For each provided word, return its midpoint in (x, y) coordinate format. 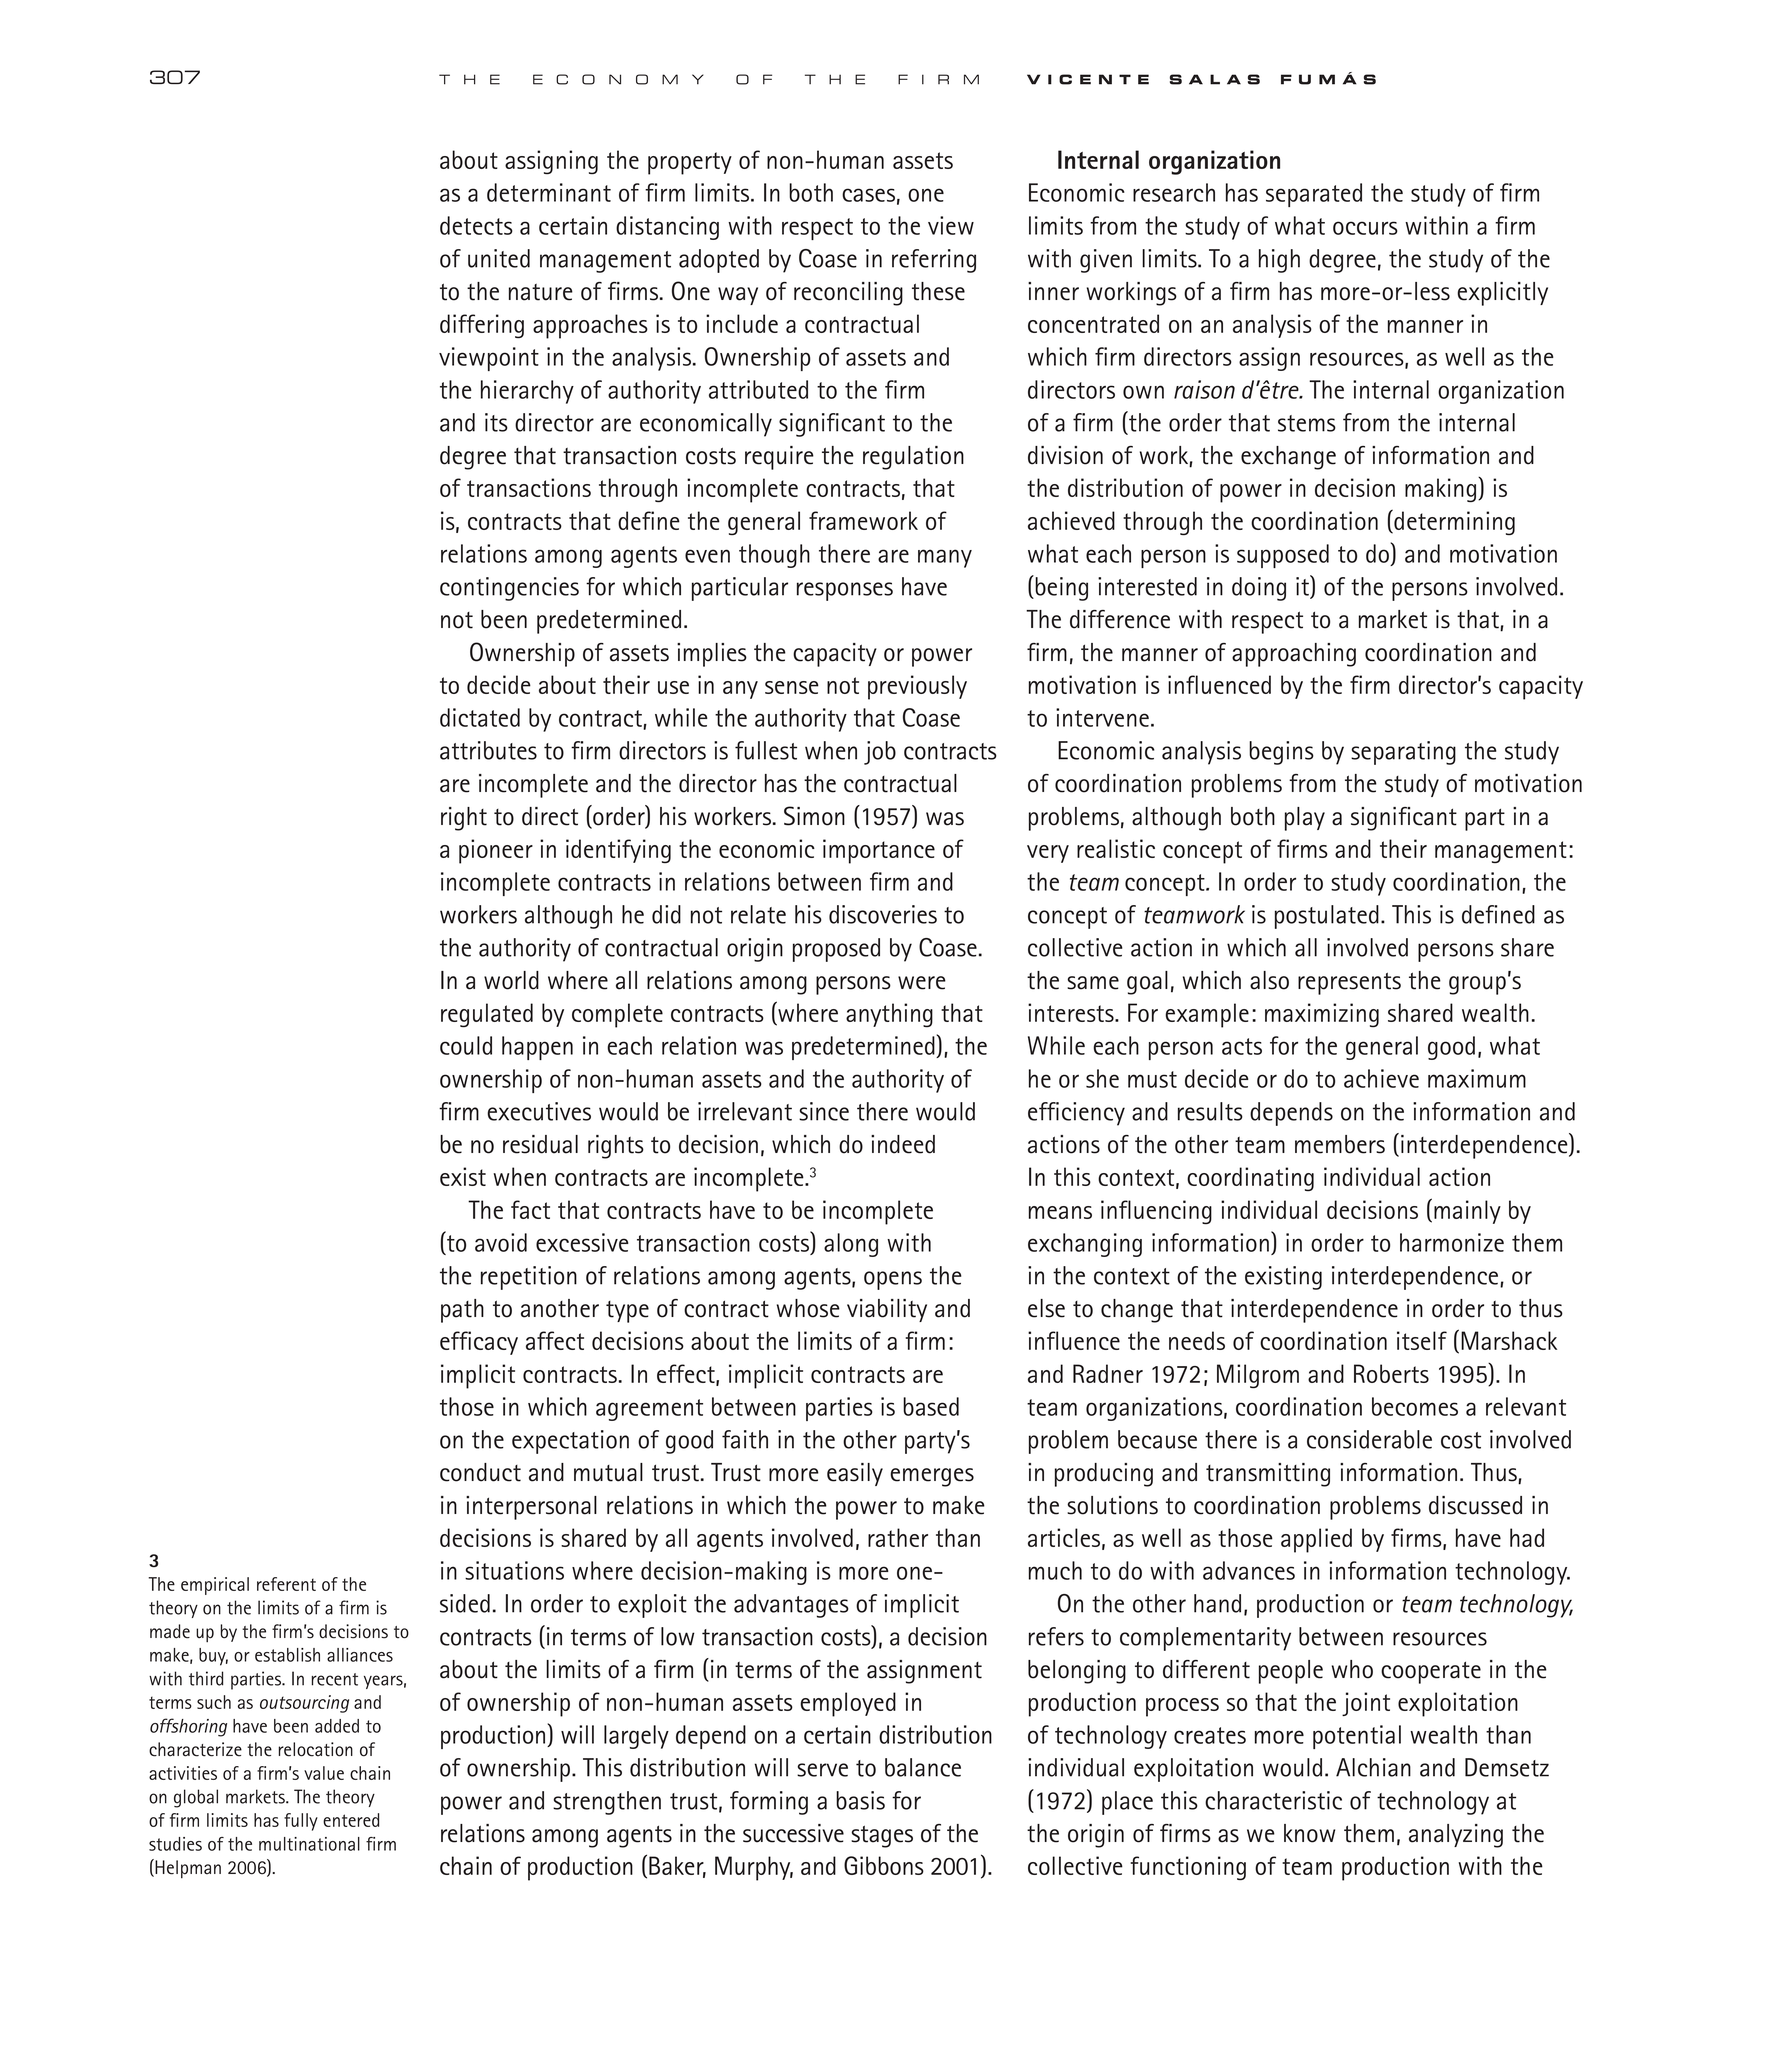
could (466, 1045)
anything (889, 1015)
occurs (1365, 228)
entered (351, 1820)
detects (476, 225)
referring (934, 261)
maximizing (1322, 1015)
